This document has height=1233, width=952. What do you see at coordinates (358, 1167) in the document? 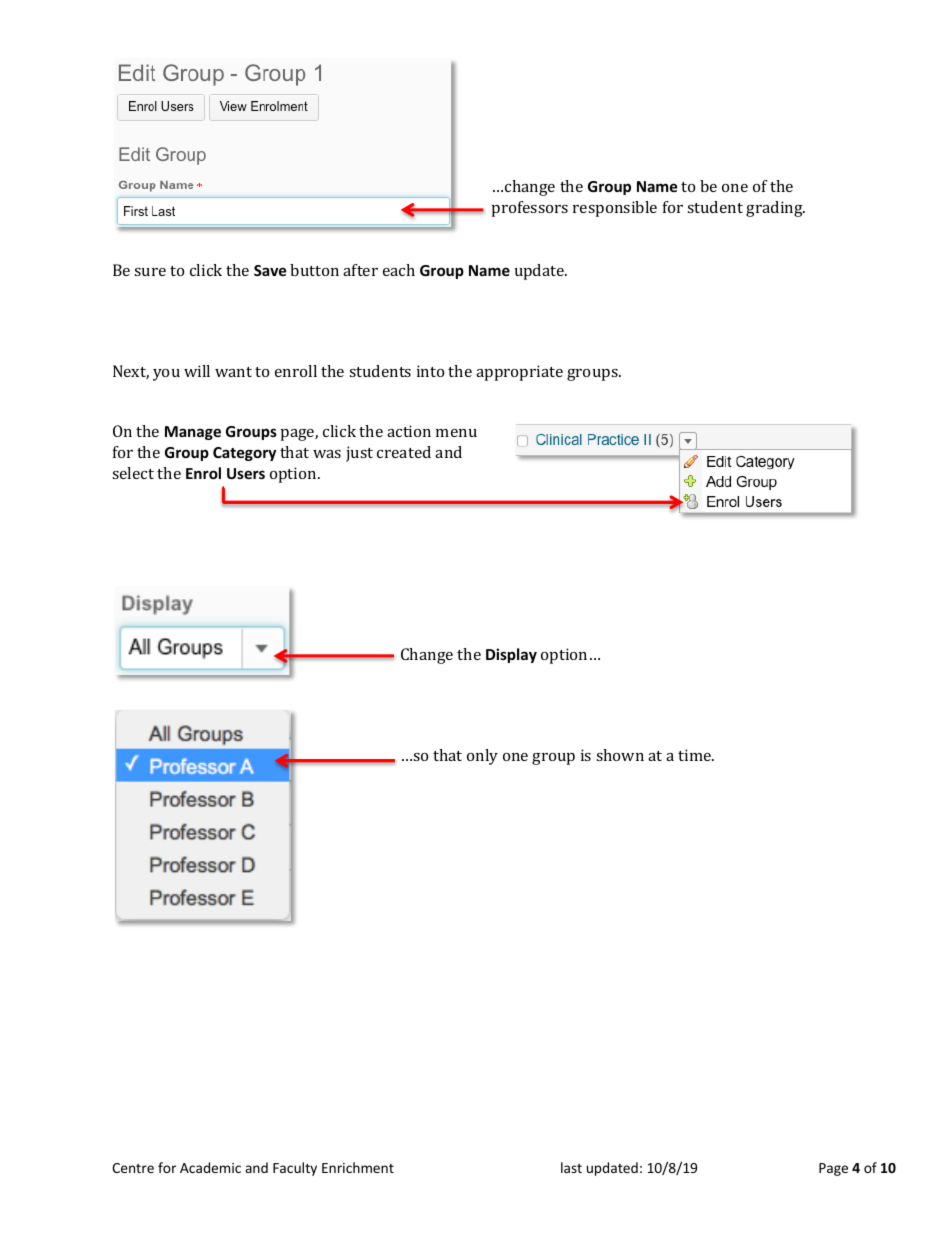
I see `Enrichment` at bounding box center [358, 1167].
